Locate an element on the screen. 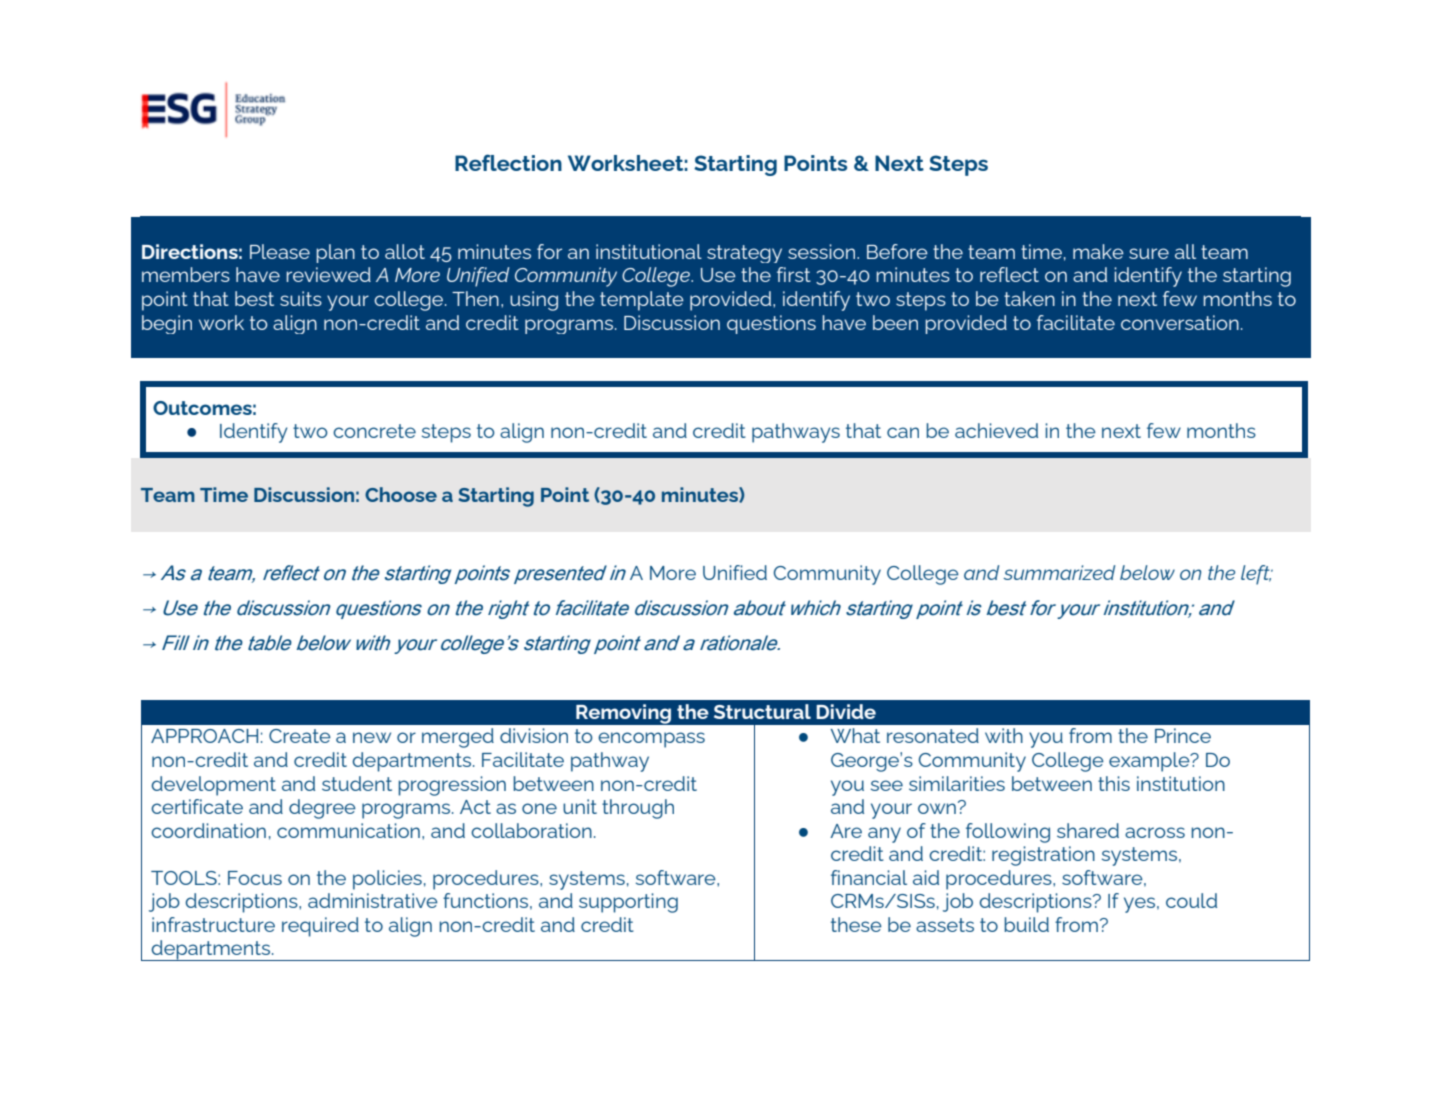 The image size is (1443, 1115). required is located at coordinates (320, 927).
